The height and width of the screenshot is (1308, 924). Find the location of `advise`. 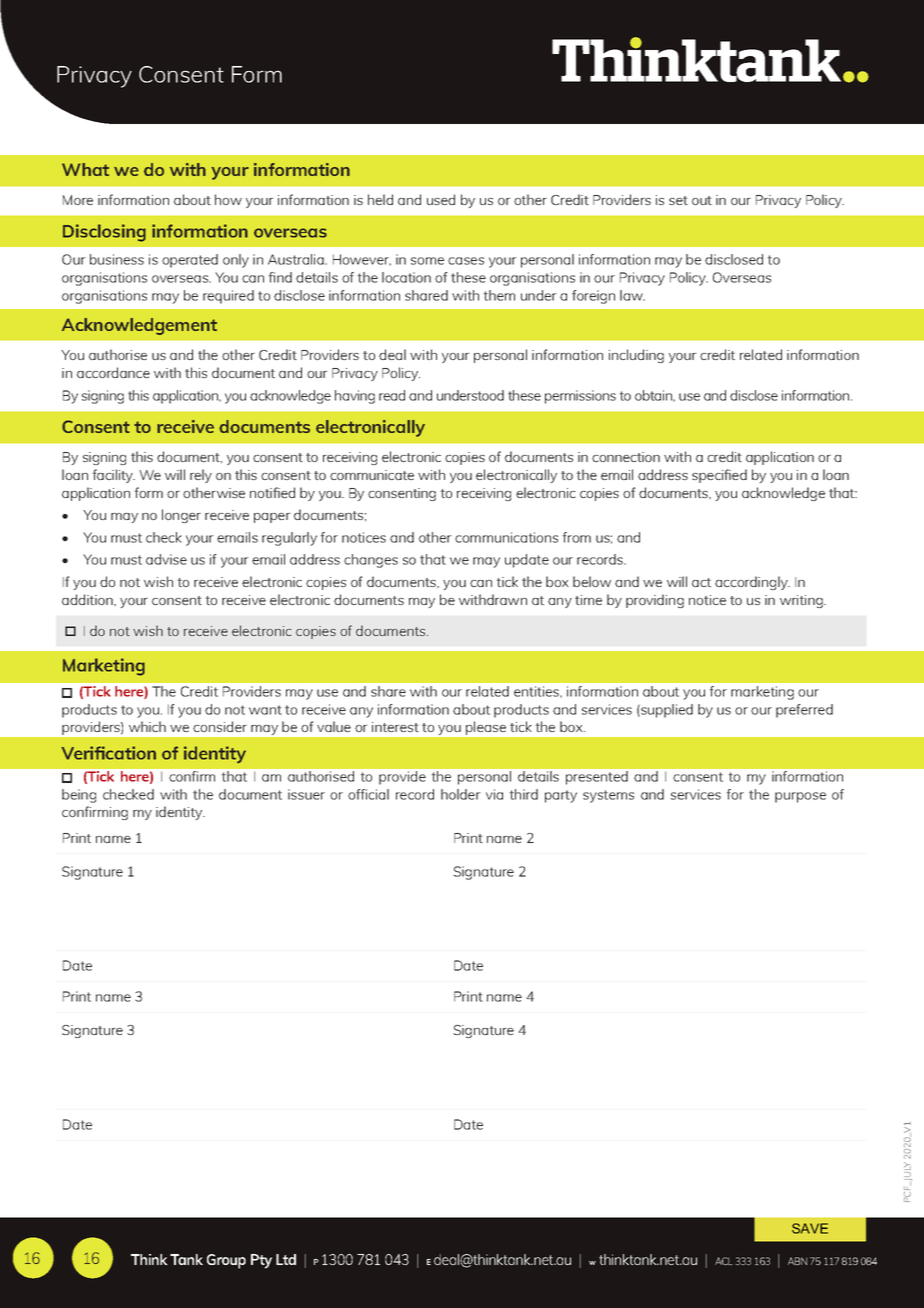

advise is located at coordinates (166, 559).
